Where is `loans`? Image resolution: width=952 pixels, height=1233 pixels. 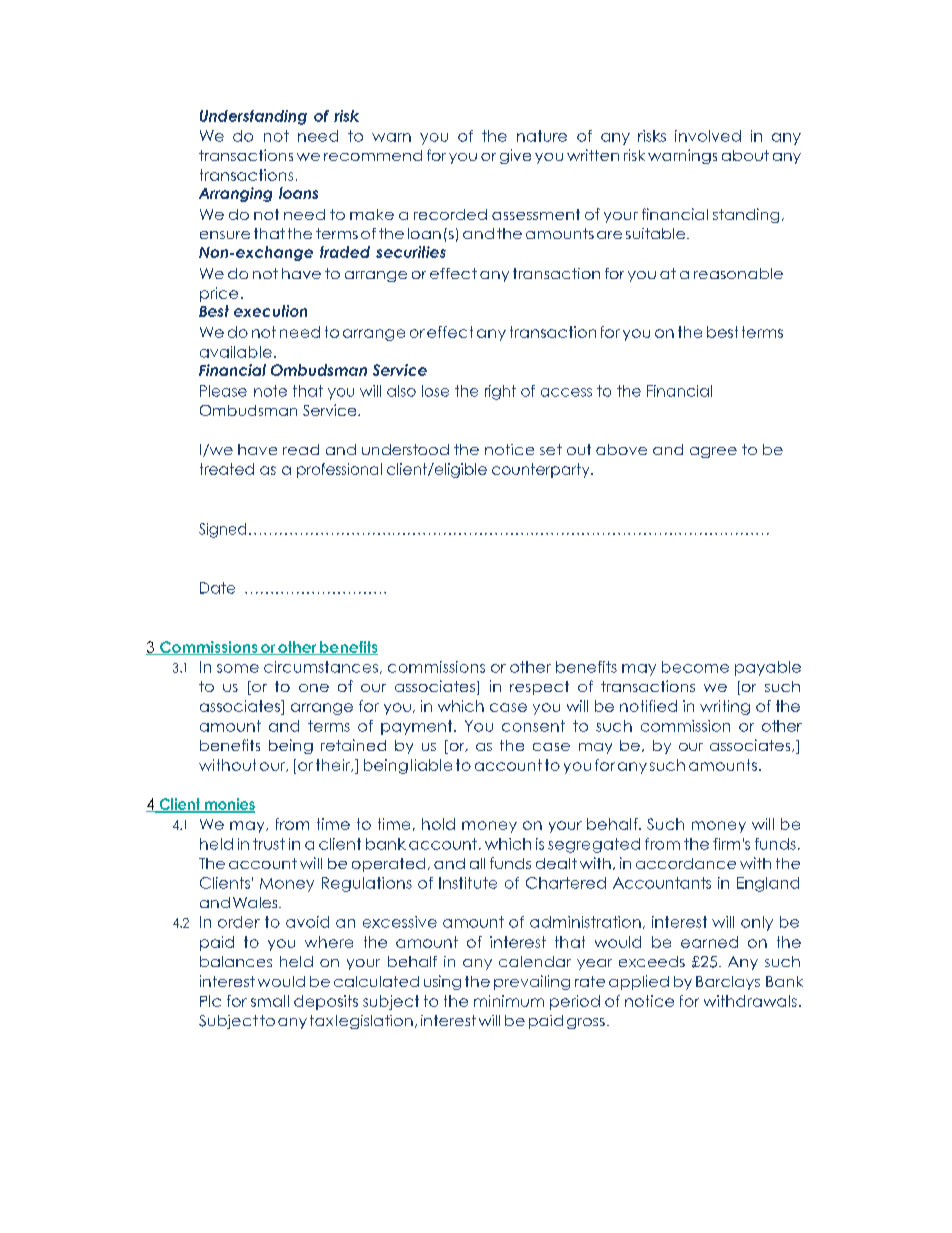
loans is located at coordinates (298, 193).
